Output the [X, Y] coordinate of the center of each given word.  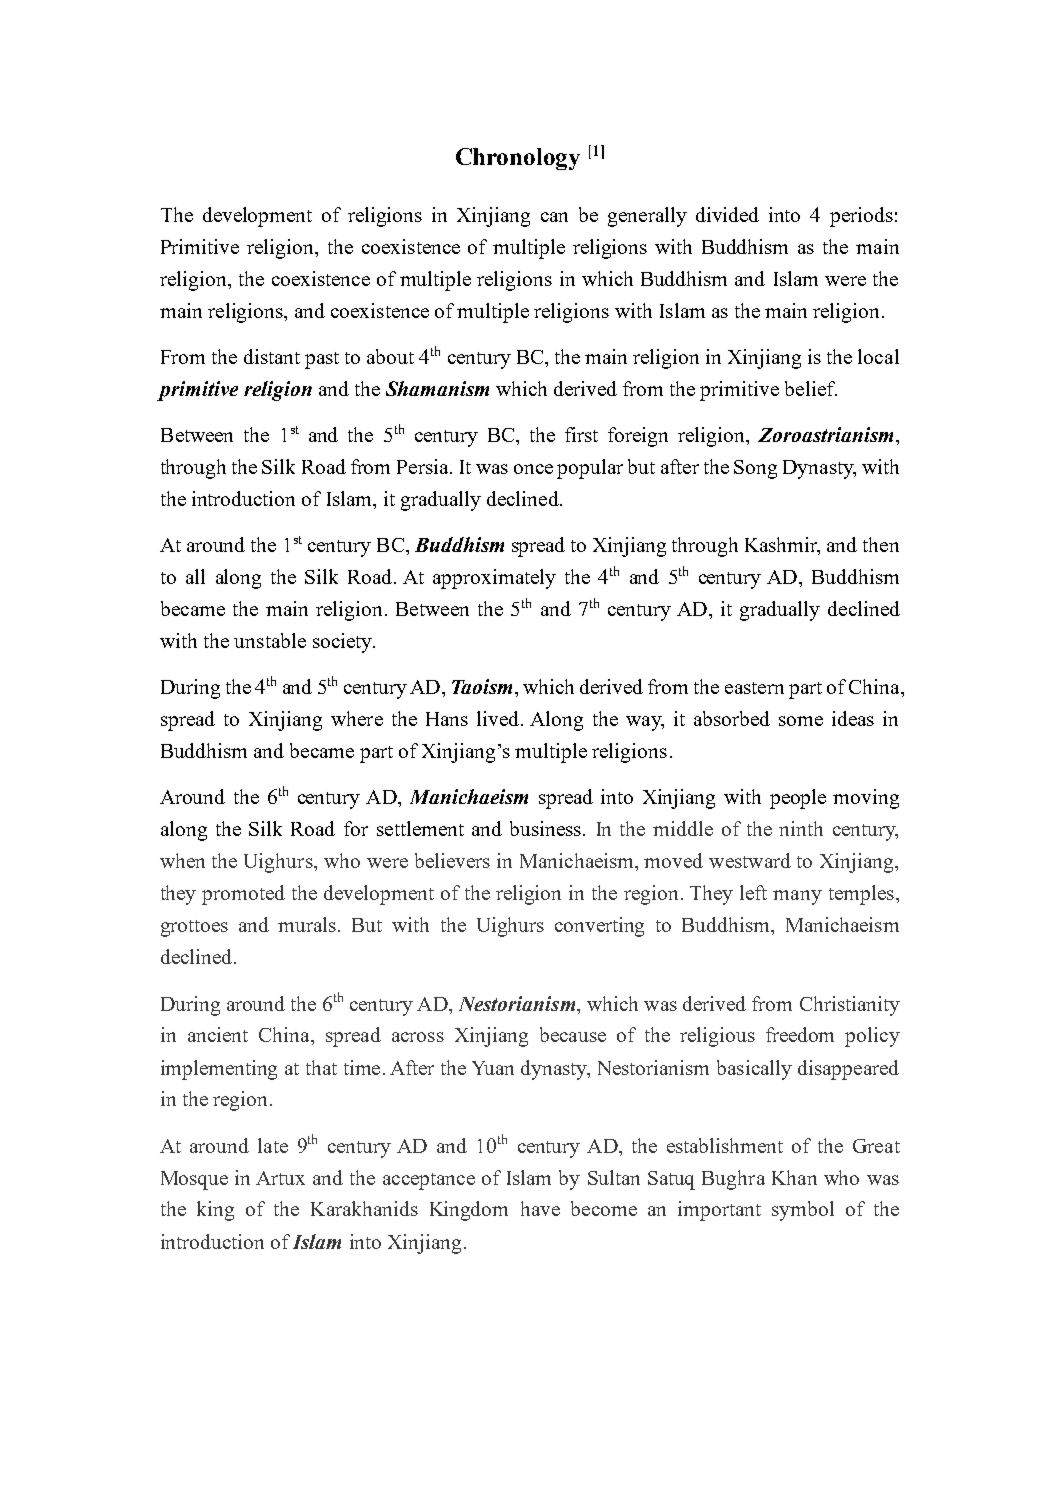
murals [308, 924]
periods [861, 217]
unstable [270, 640]
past [322, 360]
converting [599, 927]
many [797, 897]
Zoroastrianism [825, 434]
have [540, 1208]
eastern [754, 688]
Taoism [482, 686]
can [554, 217]
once [533, 469]
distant [272, 356]
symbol [803, 1211]
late [273, 1145]
